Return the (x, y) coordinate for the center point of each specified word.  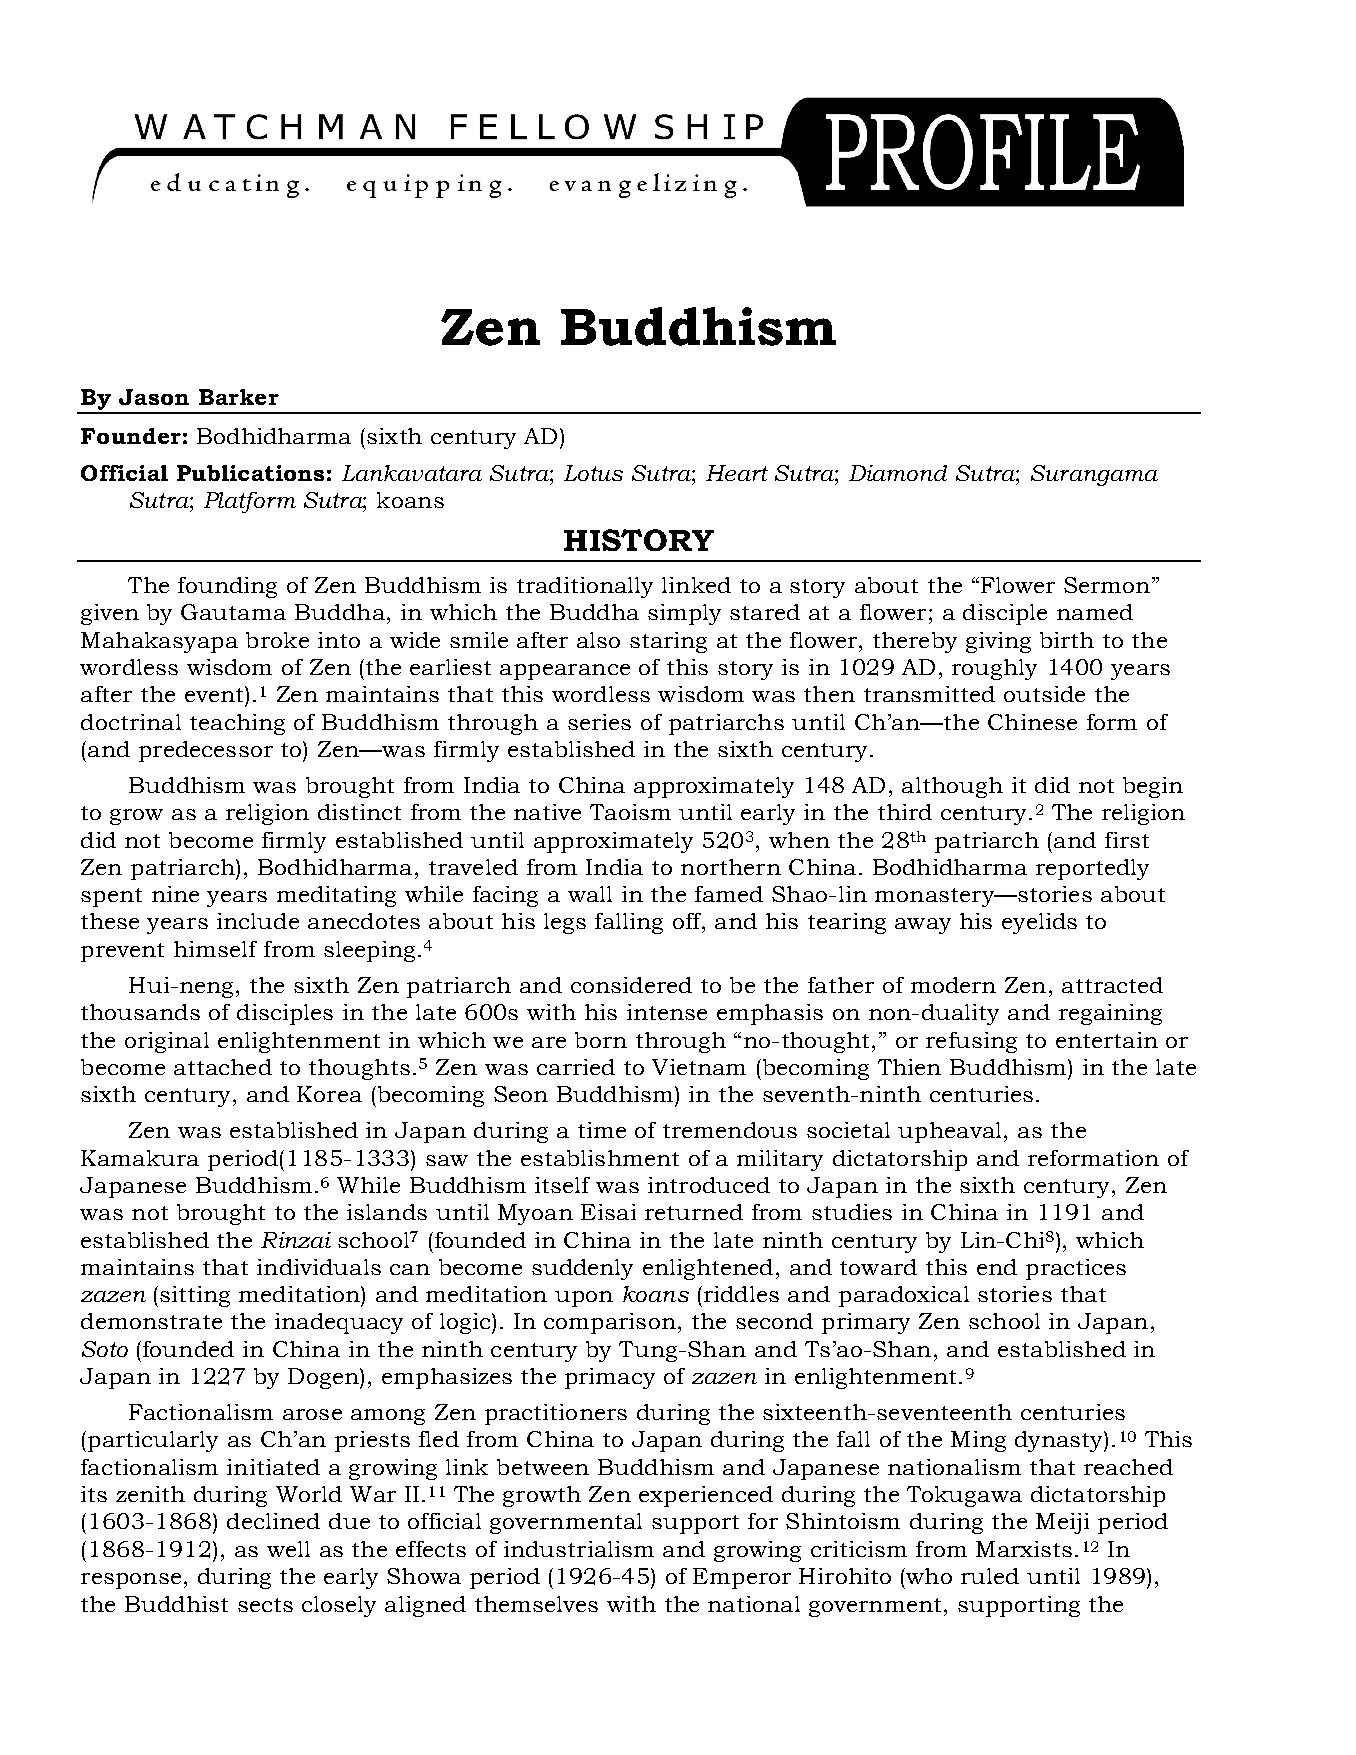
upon (584, 1299)
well (288, 1549)
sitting (195, 1296)
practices (1076, 1269)
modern (953, 985)
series (599, 722)
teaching (237, 724)
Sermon (1107, 585)
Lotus (593, 473)
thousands (140, 1012)
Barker (239, 397)
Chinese (1032, 722)
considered (631, 985)
